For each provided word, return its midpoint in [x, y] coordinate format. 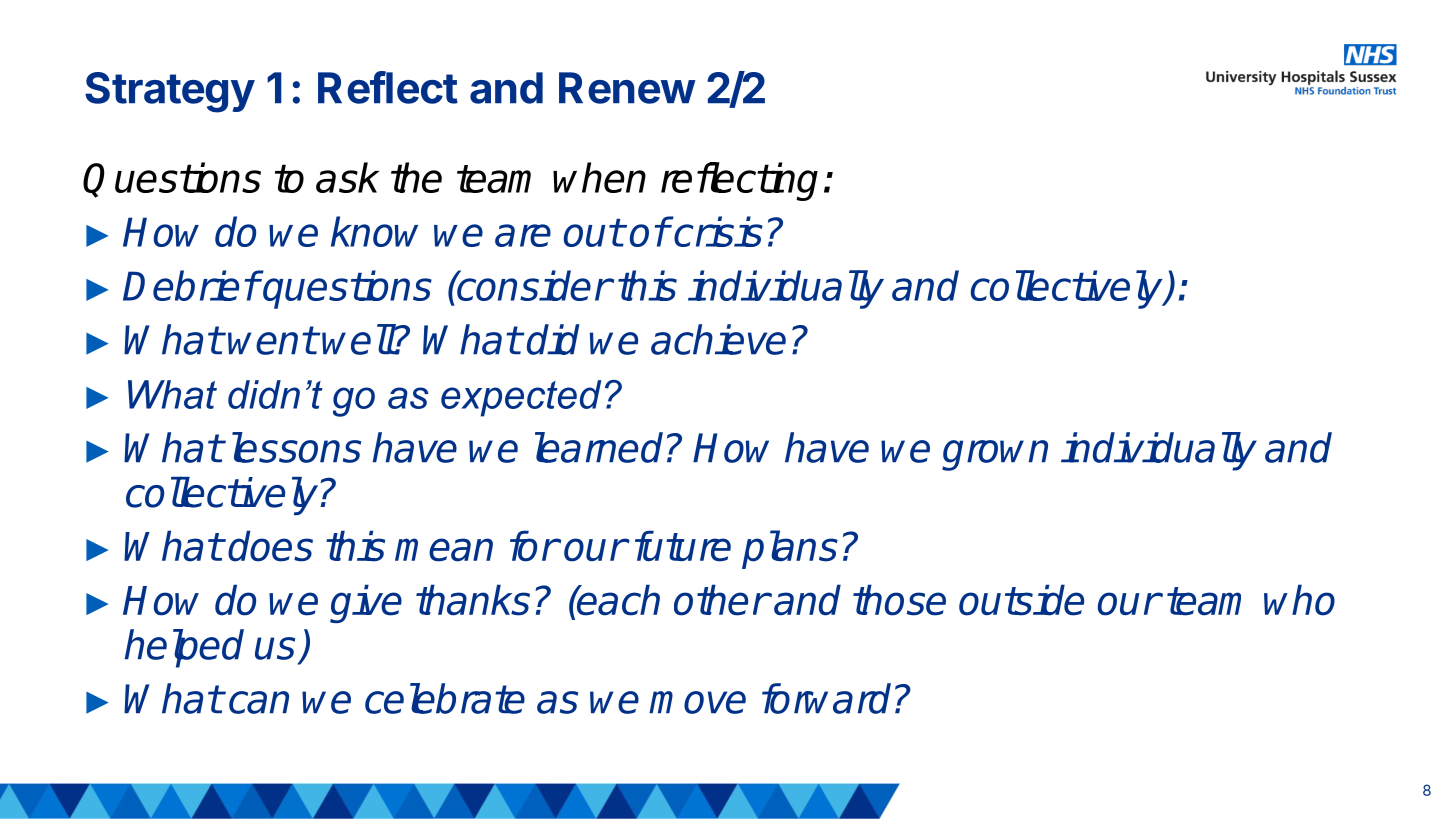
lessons [296, 447]
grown [995, 455]
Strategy [170, 92]
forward [826, 698]
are [523, 235]
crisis [717, 231]
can [259, 702]
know [374, 231]
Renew [627, 88]
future [683, 546]
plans [790, 549]
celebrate [445, 698]
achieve [718, 339]
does [270, 546]
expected [521, 398]
